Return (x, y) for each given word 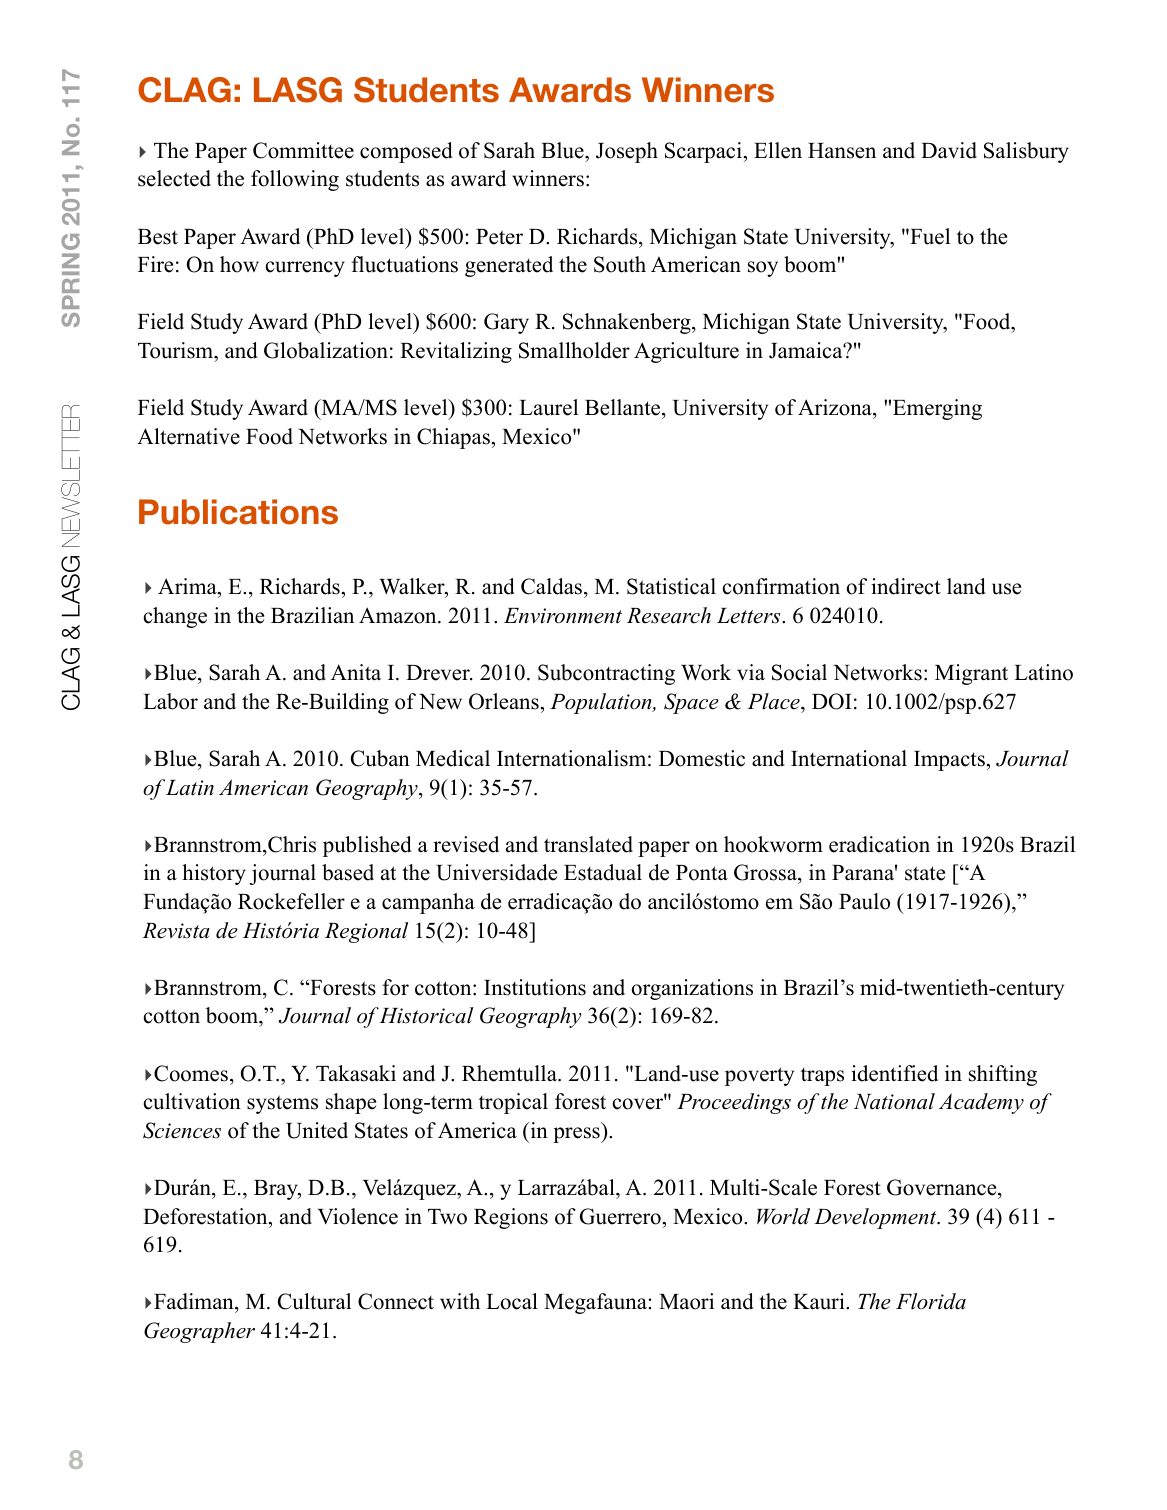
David (949, 150)
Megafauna (596, 1303)
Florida (931, 1301)
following (295, 180)
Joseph (627, 152)
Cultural (314, 1301)
